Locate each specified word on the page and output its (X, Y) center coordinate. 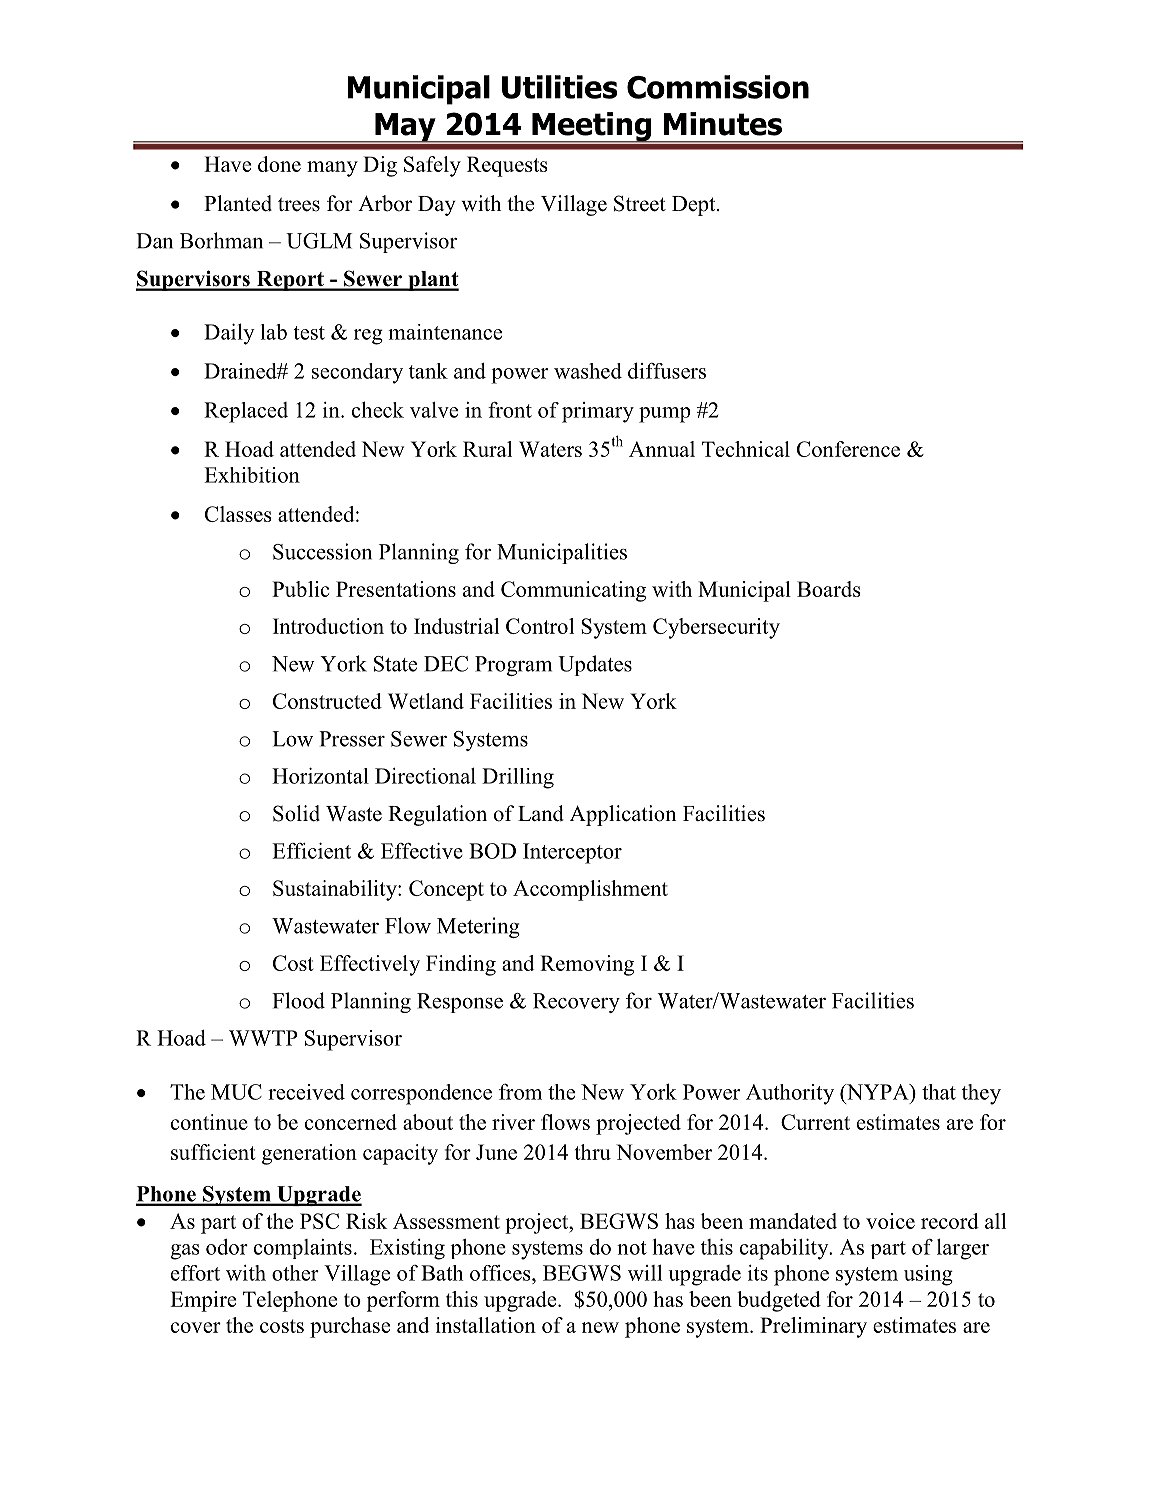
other (295, 1273)
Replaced (246, 412)
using (928, 1275)
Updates (595, 665)
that (939, 1092)
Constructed (327, 701)
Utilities (560, 87)
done (279, 164)
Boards (829, 589)
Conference (848, 449)
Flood (298, 1000)
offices (501, 1273)
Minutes (723, 124)
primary (598, 412)
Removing (587, 965)
